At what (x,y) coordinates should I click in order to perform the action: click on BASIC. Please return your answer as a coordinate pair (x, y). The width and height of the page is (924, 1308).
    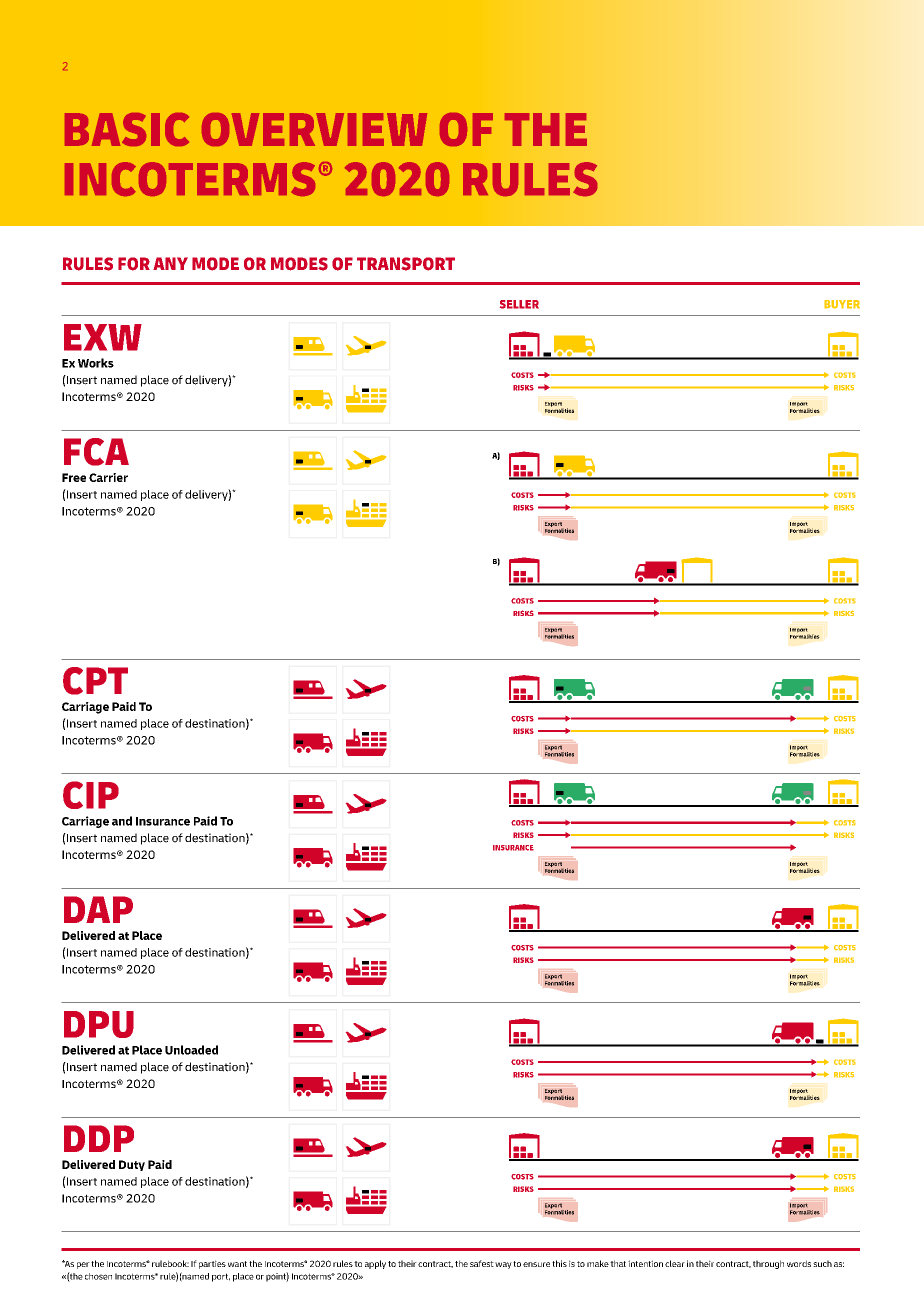
    Looking at the image, I should click on (127, 129).
